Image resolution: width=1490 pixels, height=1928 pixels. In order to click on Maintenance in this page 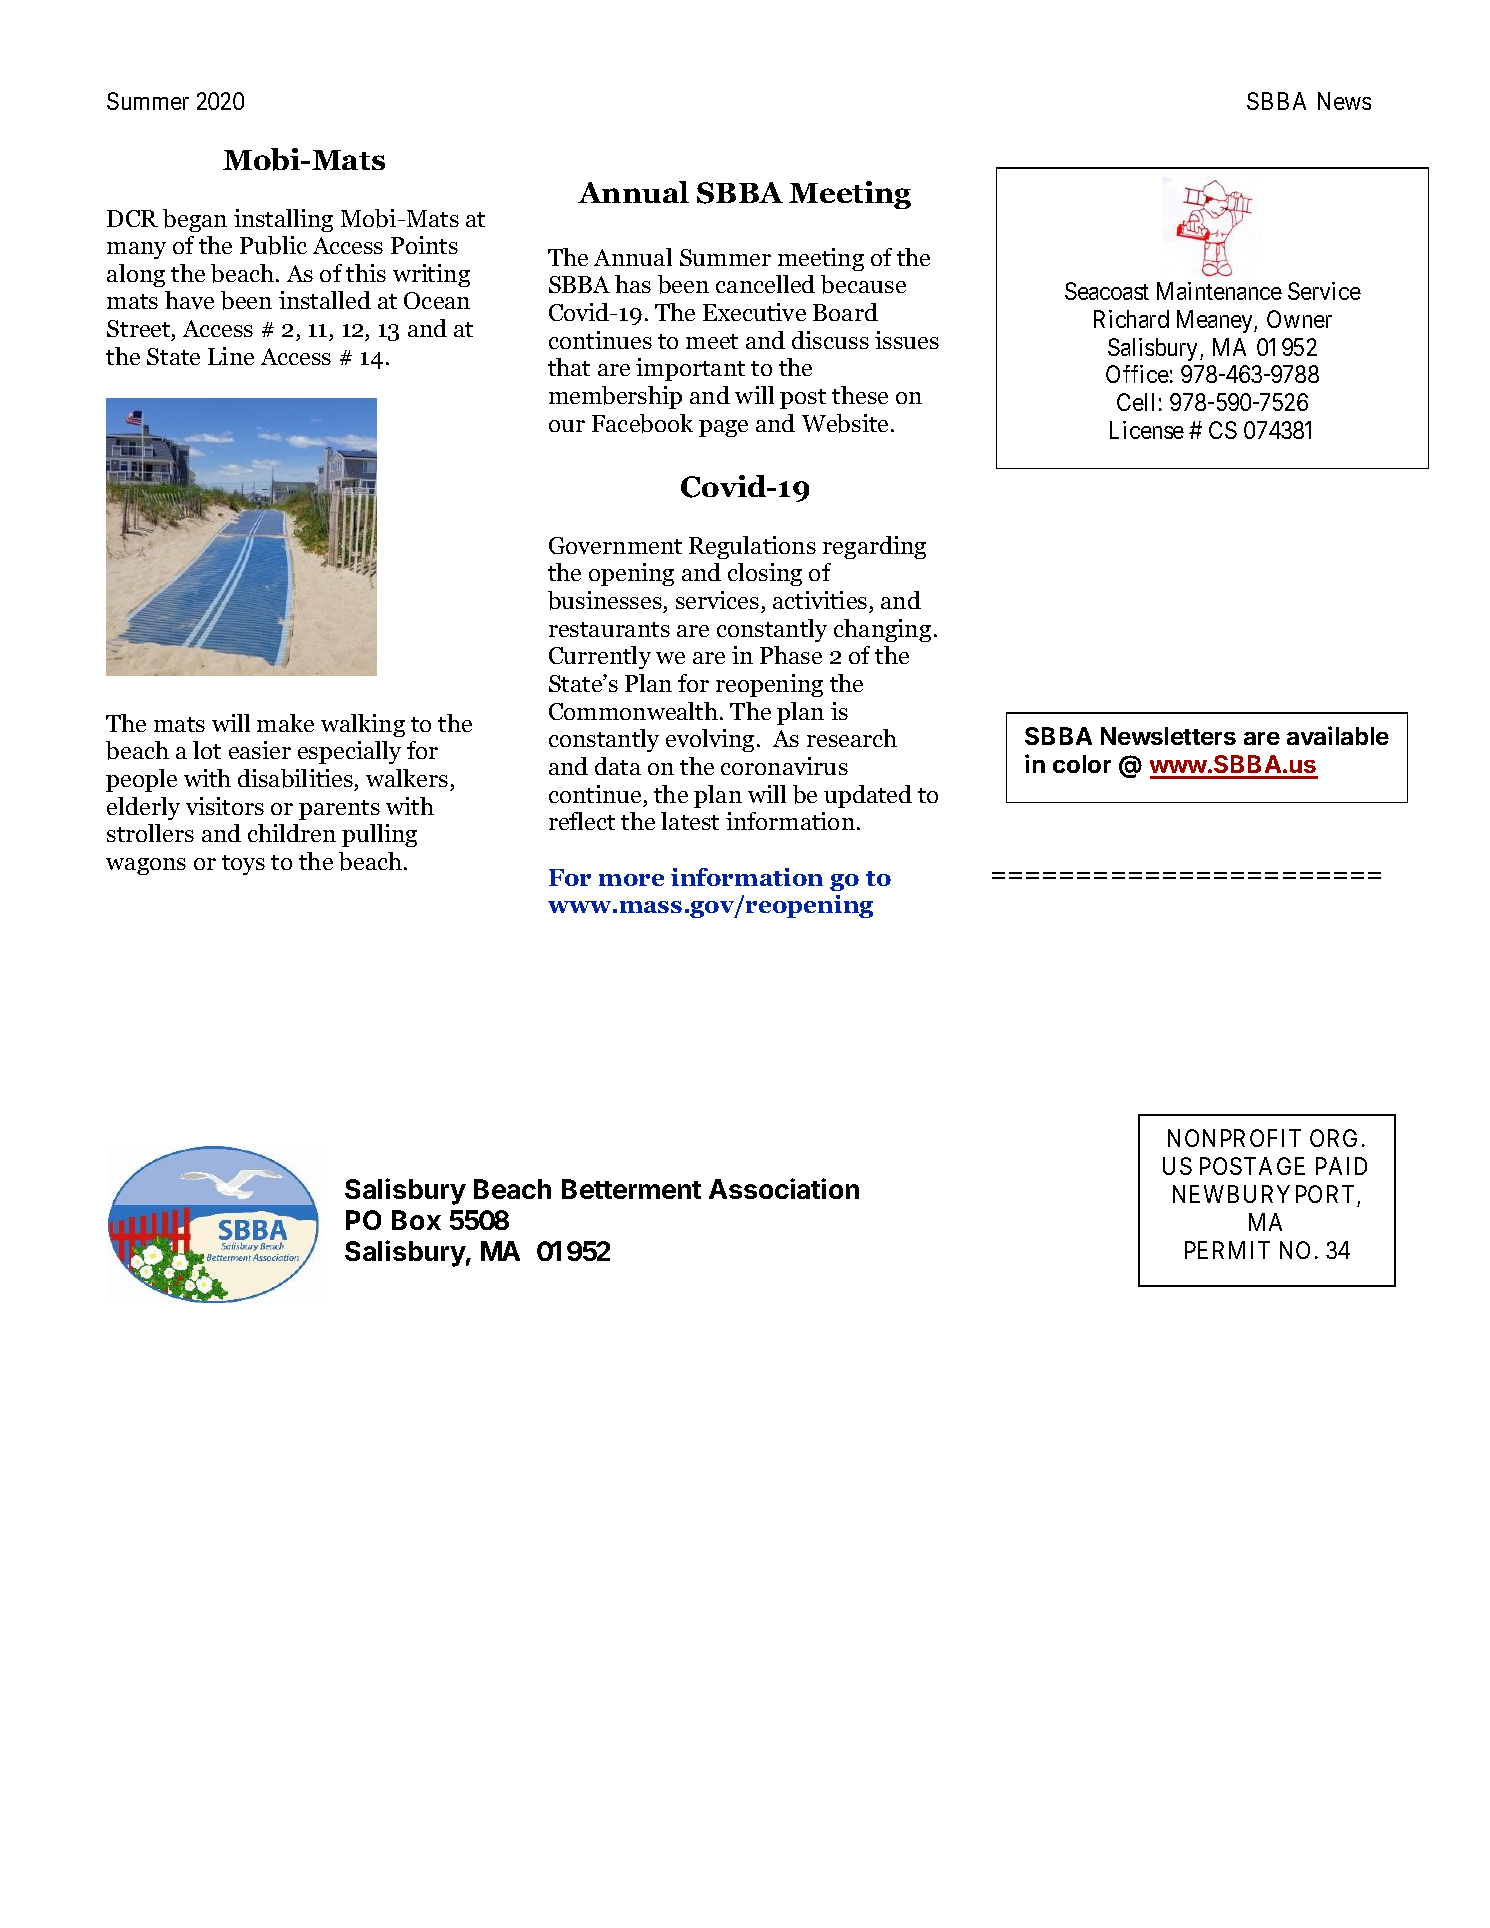, I will do `click(1219, 291)`.
